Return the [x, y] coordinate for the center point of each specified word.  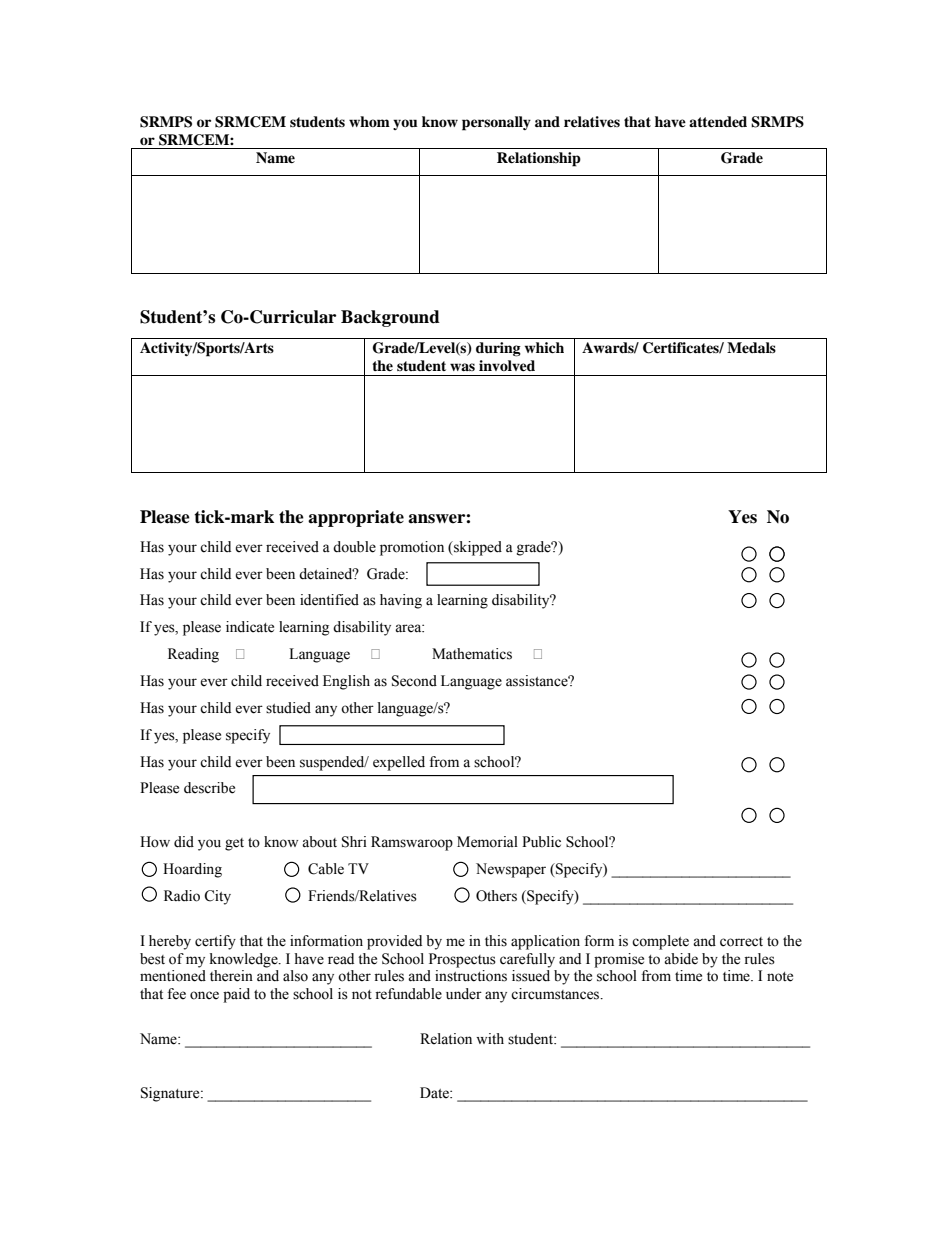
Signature [171, 1094]
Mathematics [472, 654]
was [462, 367]
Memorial [487, 842]
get [234, 844]
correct [741, 942]
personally [496, 123]
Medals [751, 347]
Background [390, 318]
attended [718, 121]
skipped [477, 548]
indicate [250, 627]
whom [369, 121]
